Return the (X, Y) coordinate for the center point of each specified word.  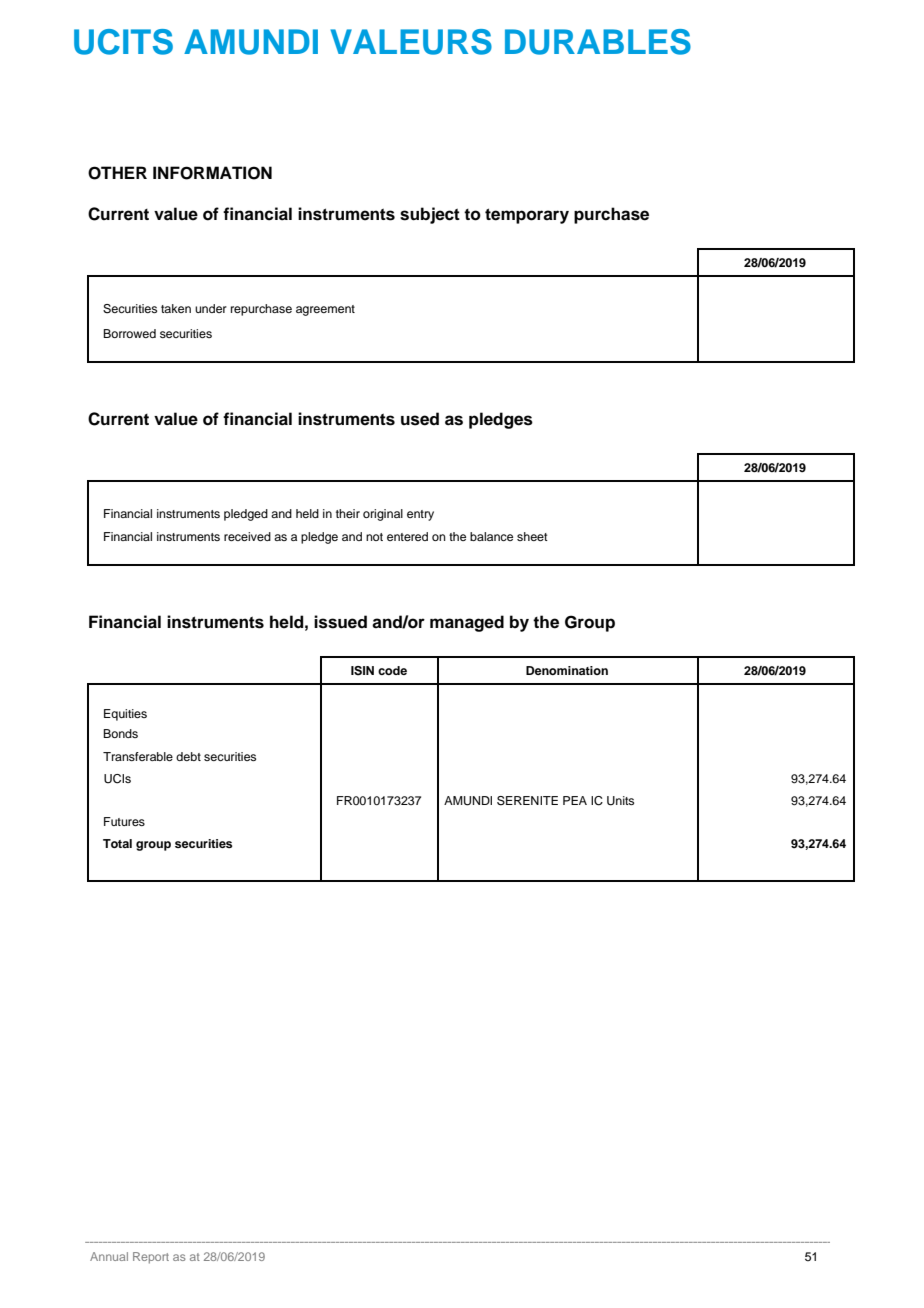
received (247, 536)
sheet (532, 536)
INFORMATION (212, 173)
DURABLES (598, 42)
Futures (124, 821)
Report (151, 1258)
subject (430, 215)
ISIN (362, 671)
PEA (575, 800)
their (348, 513)
